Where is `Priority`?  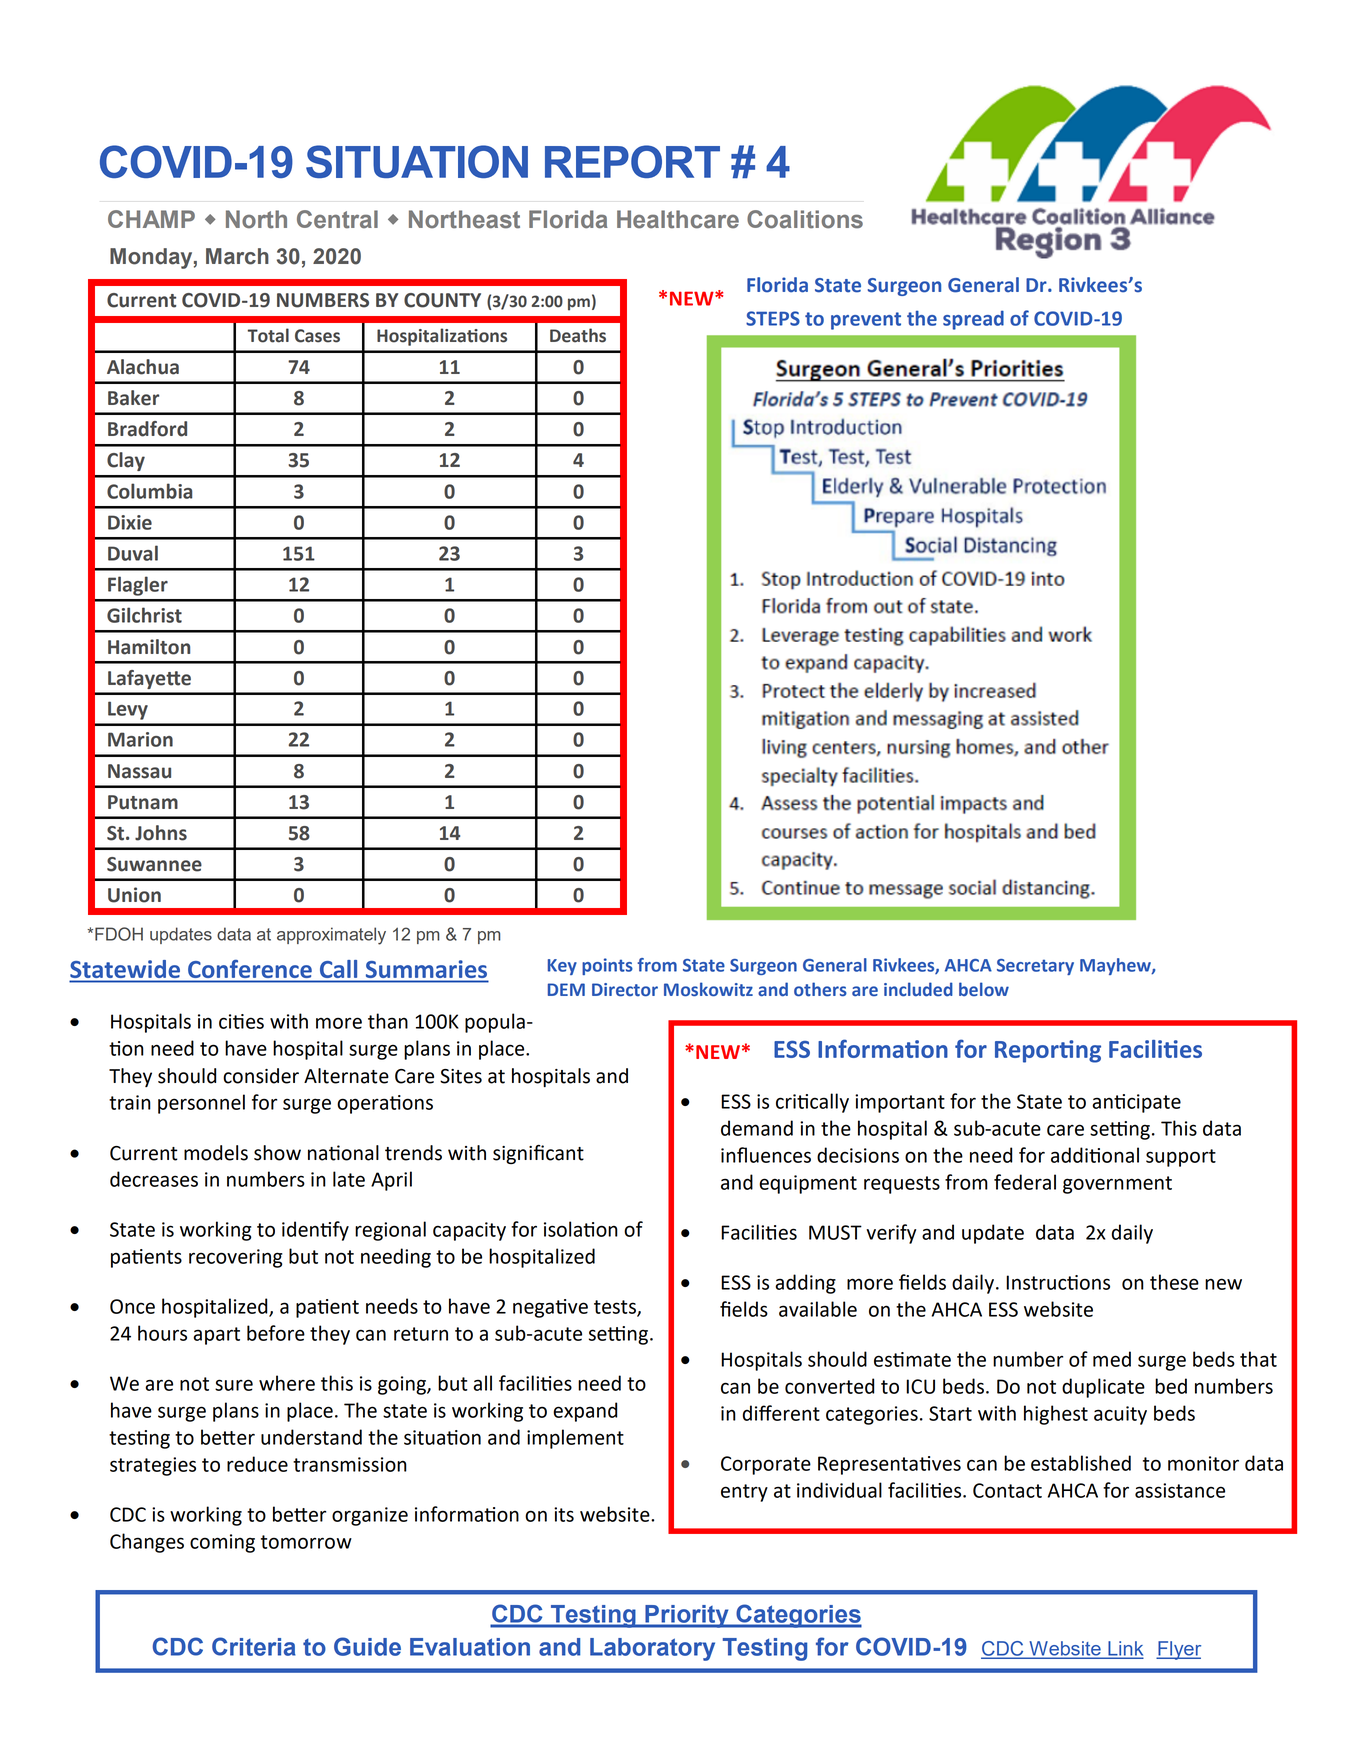
Priority is located at coordinates (687, 1616).
